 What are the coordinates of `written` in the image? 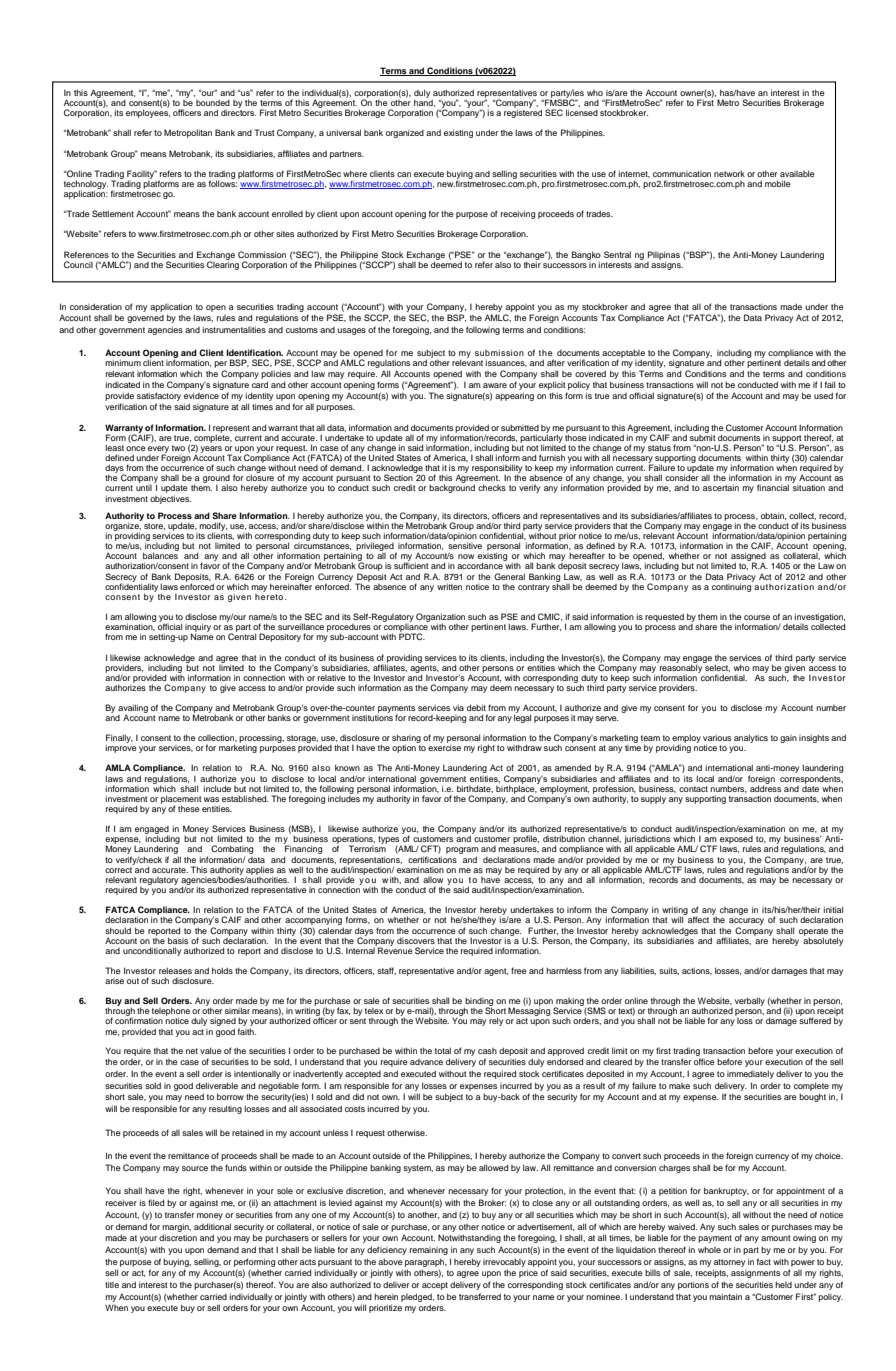 It's located at (449, 586).
